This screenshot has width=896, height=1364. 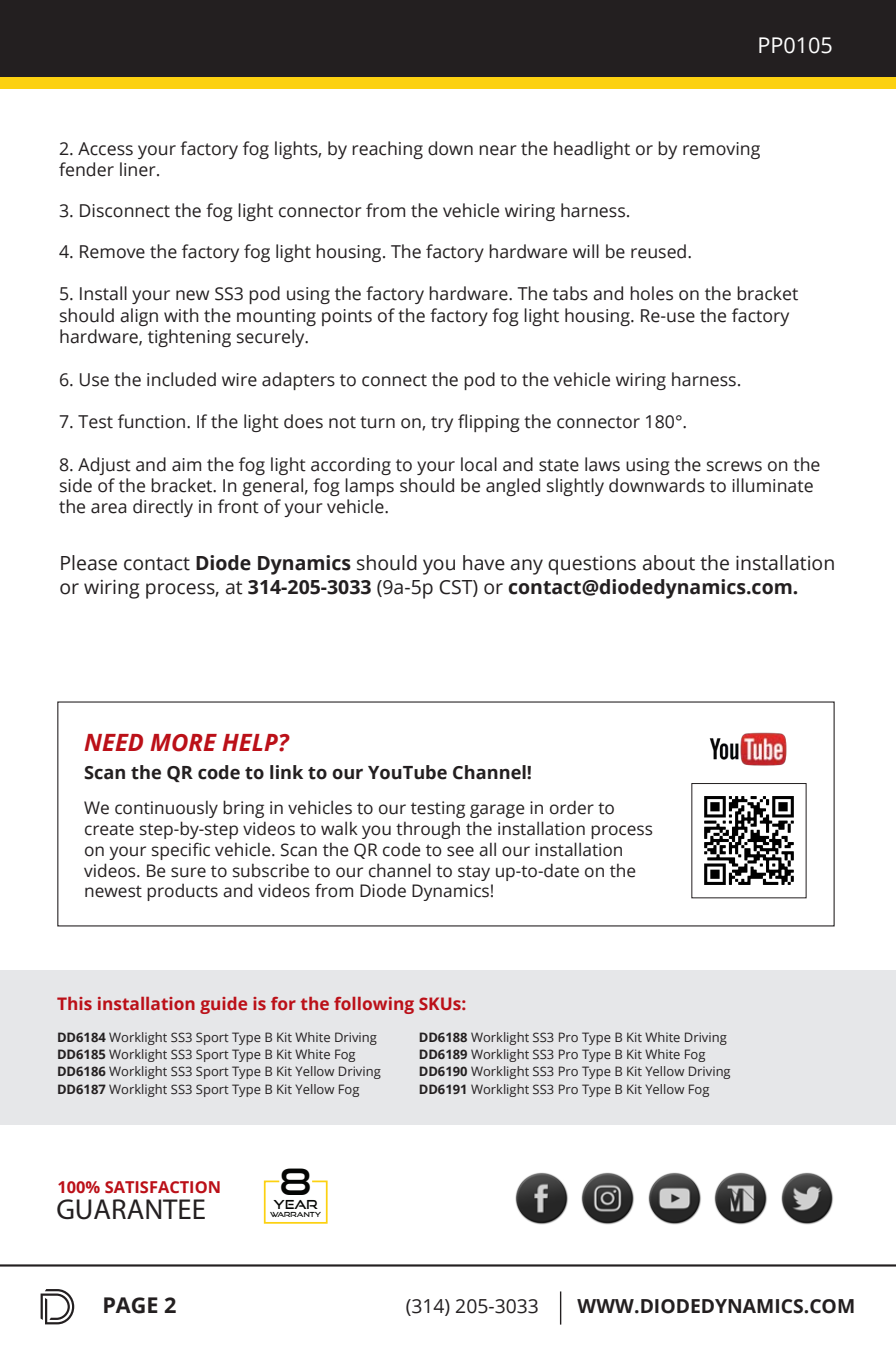 What do you see at coordinates (162, 1187) in the screenshot?
I see `SATISFACTION` at bounding box center [162, 1187].
